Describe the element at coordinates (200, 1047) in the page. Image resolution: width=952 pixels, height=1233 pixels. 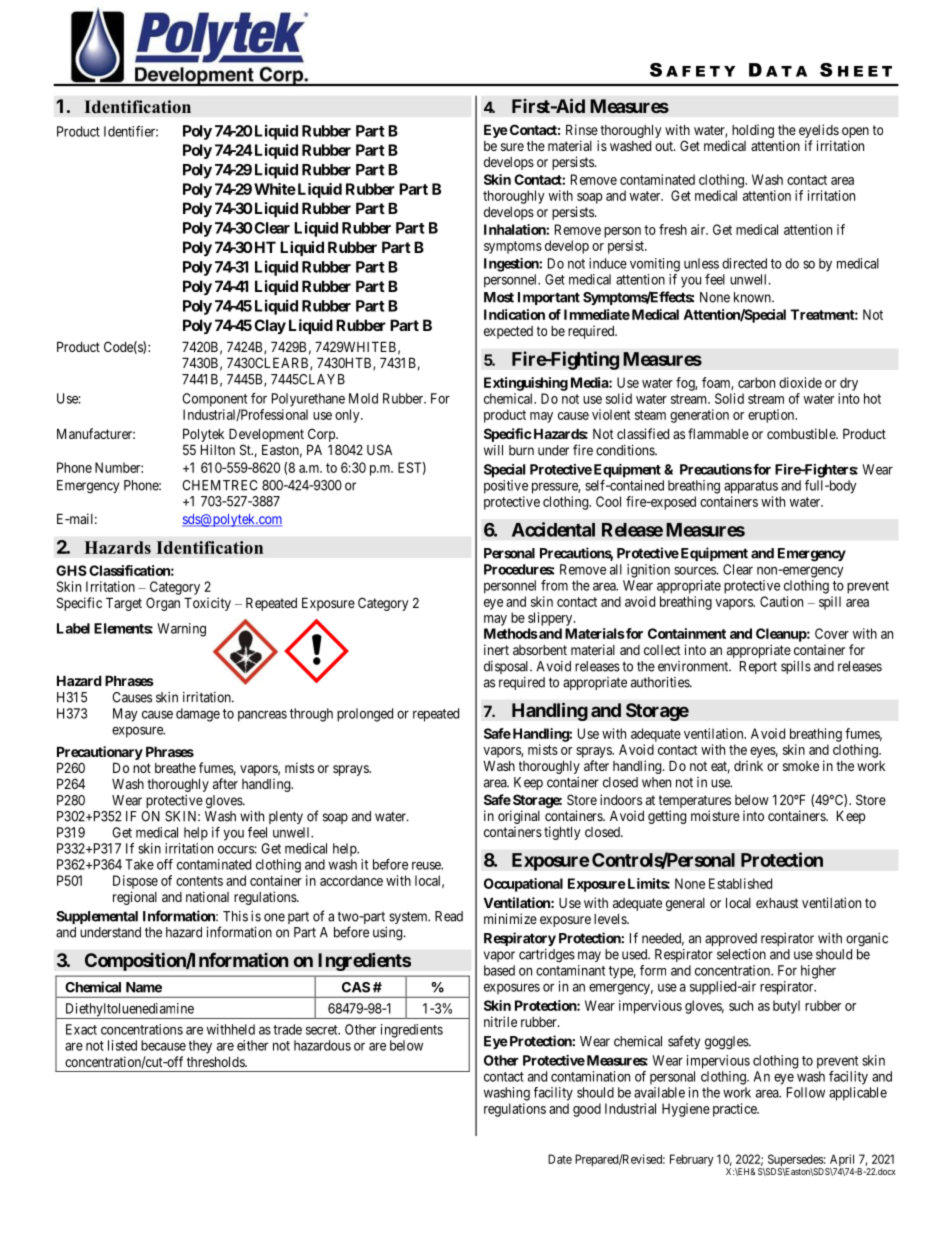
I see `they` at that location.
